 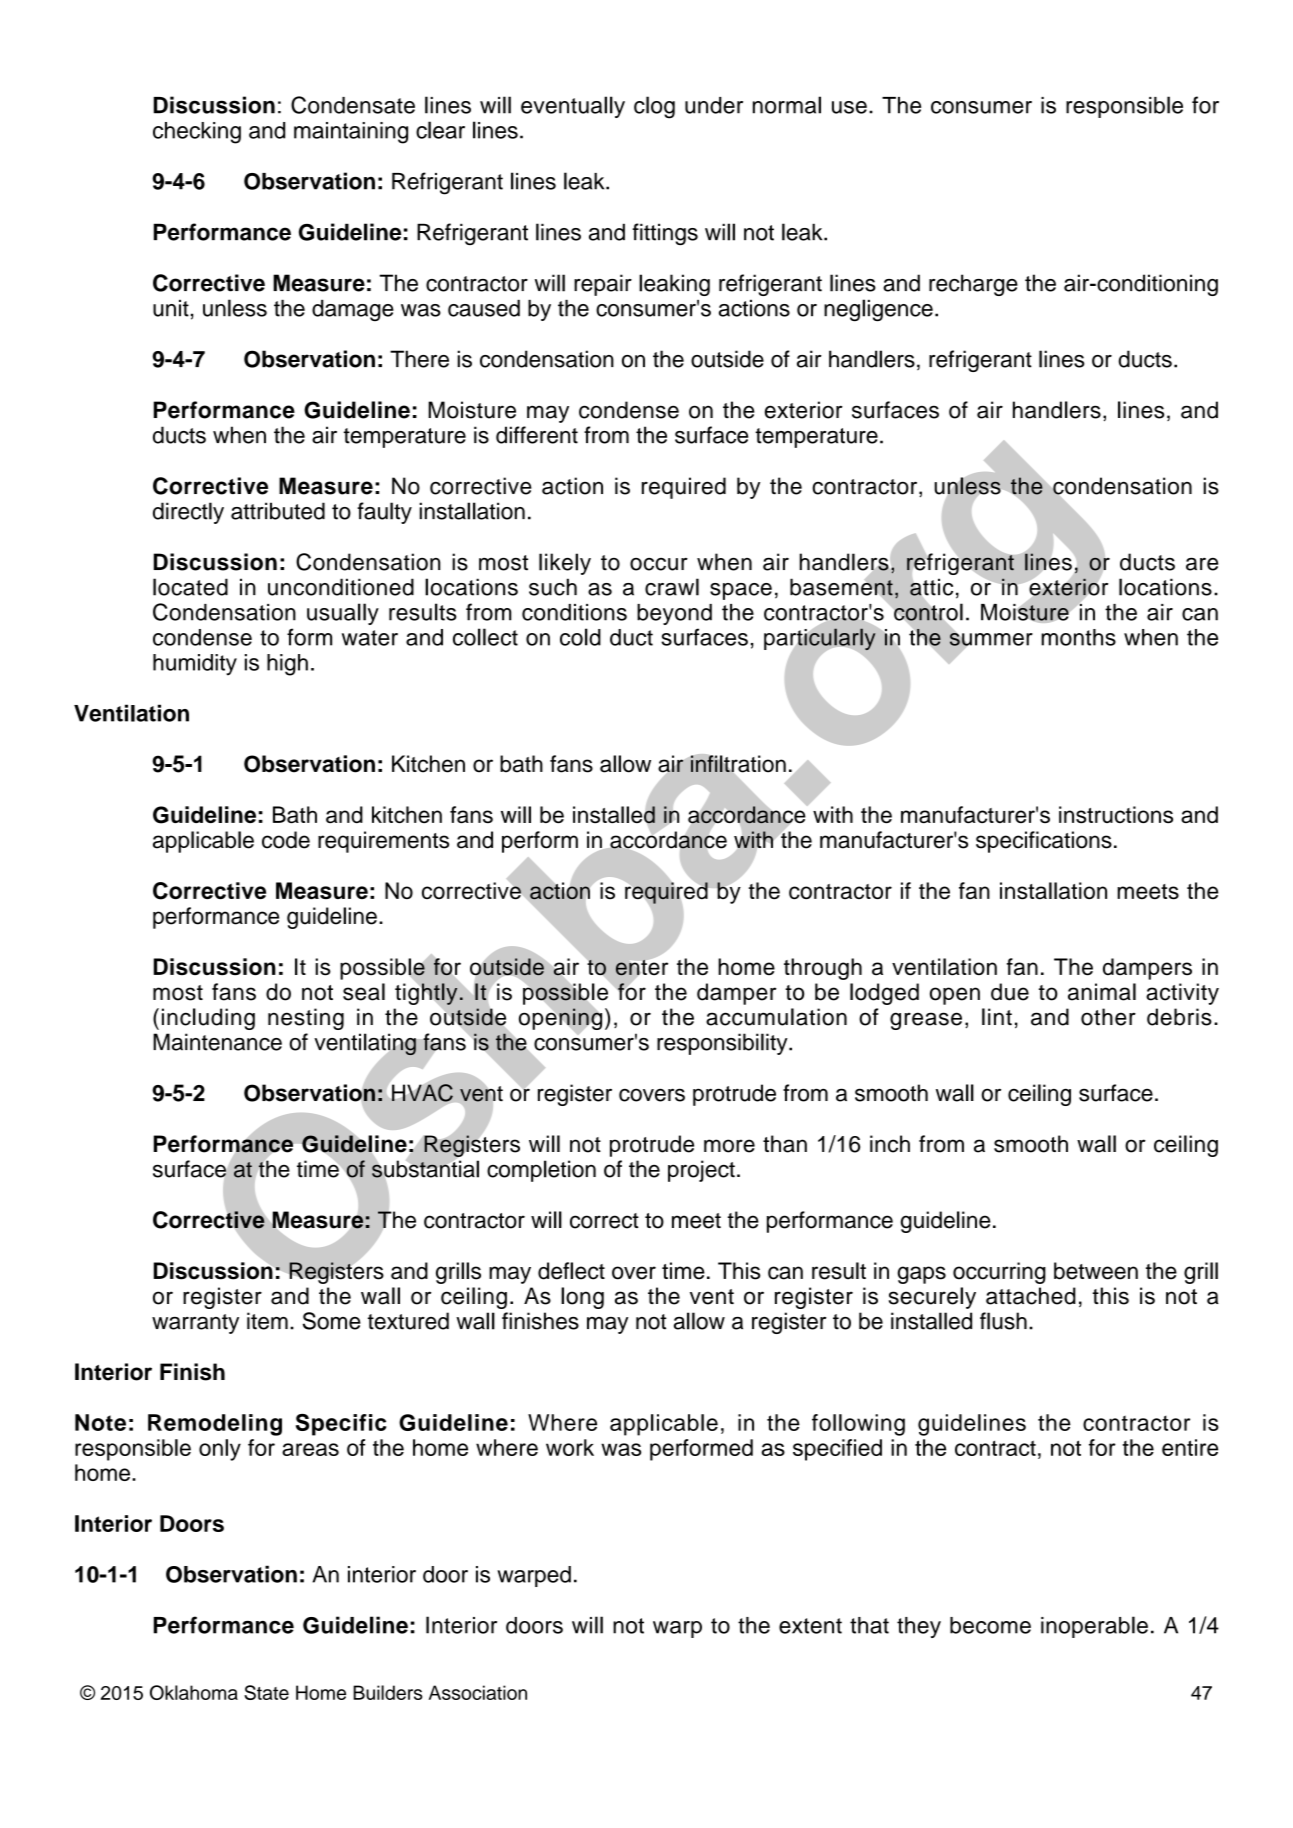 I want to click on checking, so click(x=197, y=133).
